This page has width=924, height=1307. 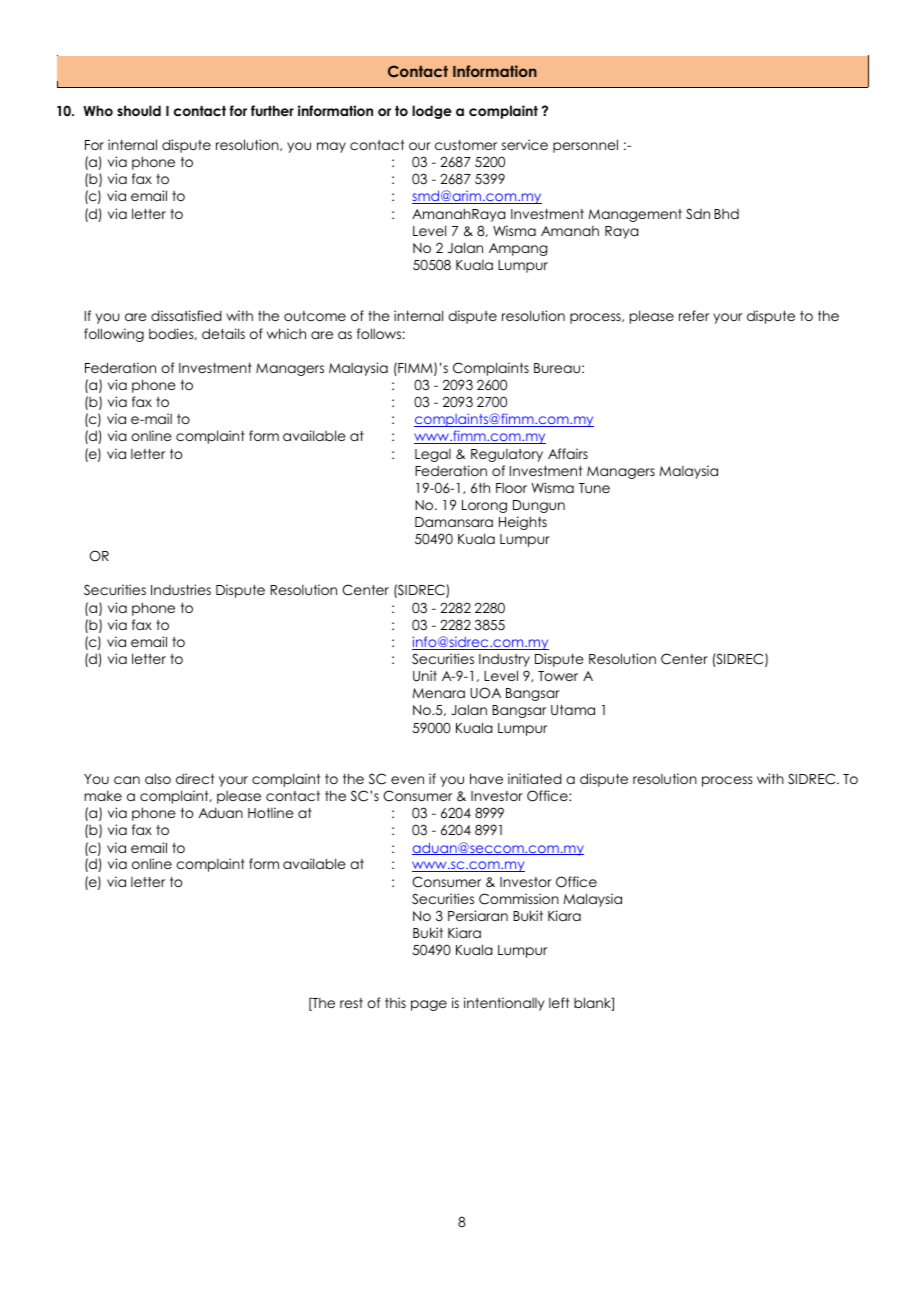 What do you see at coordinates (432, 112) in the page?
I see `lodge` at bounding box center [432, 112].
